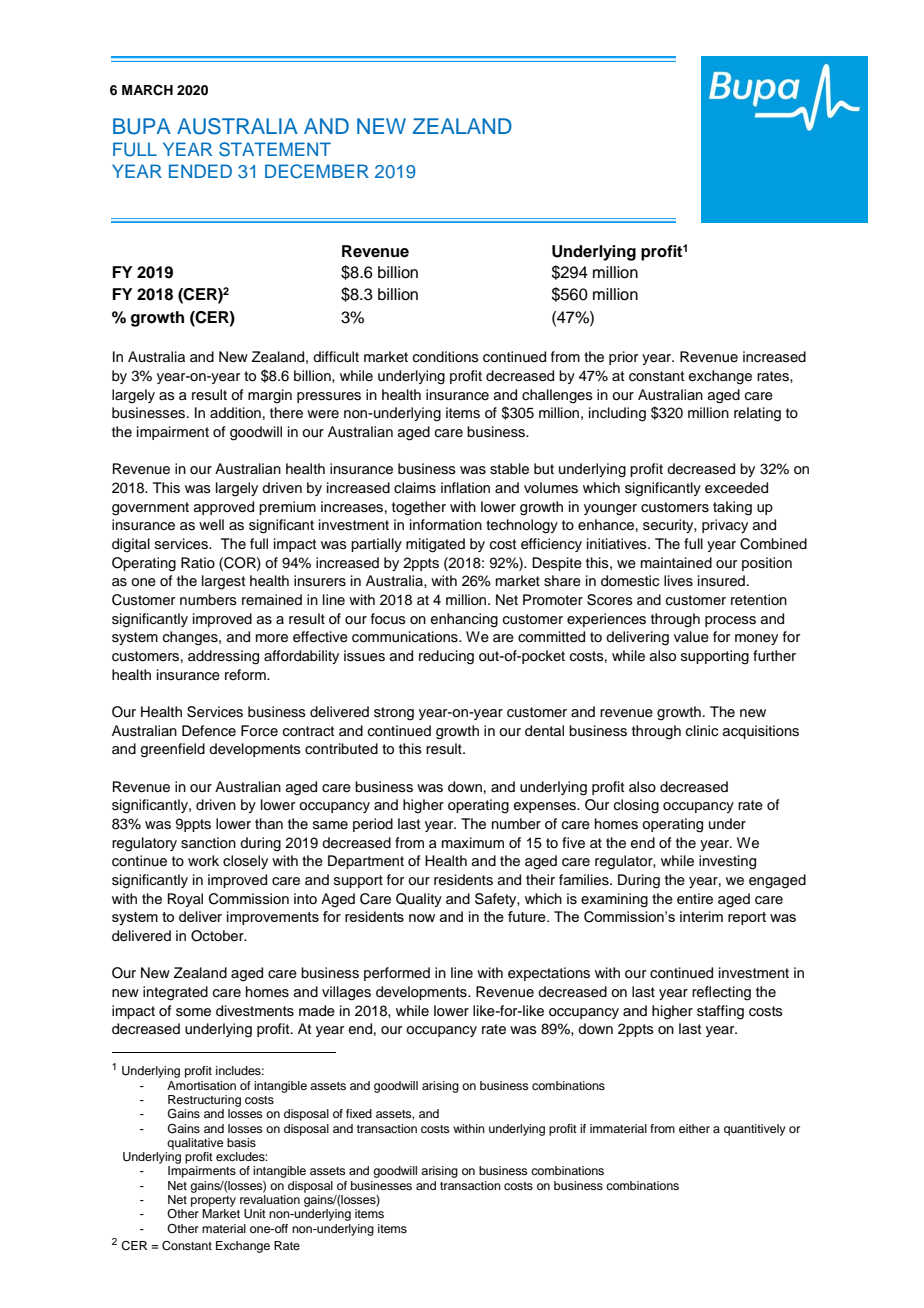 This screenshot has width=924, height=1308. Describe the element at coordinates (446, 657) in the screenshot. I see `reducing` at that location.
